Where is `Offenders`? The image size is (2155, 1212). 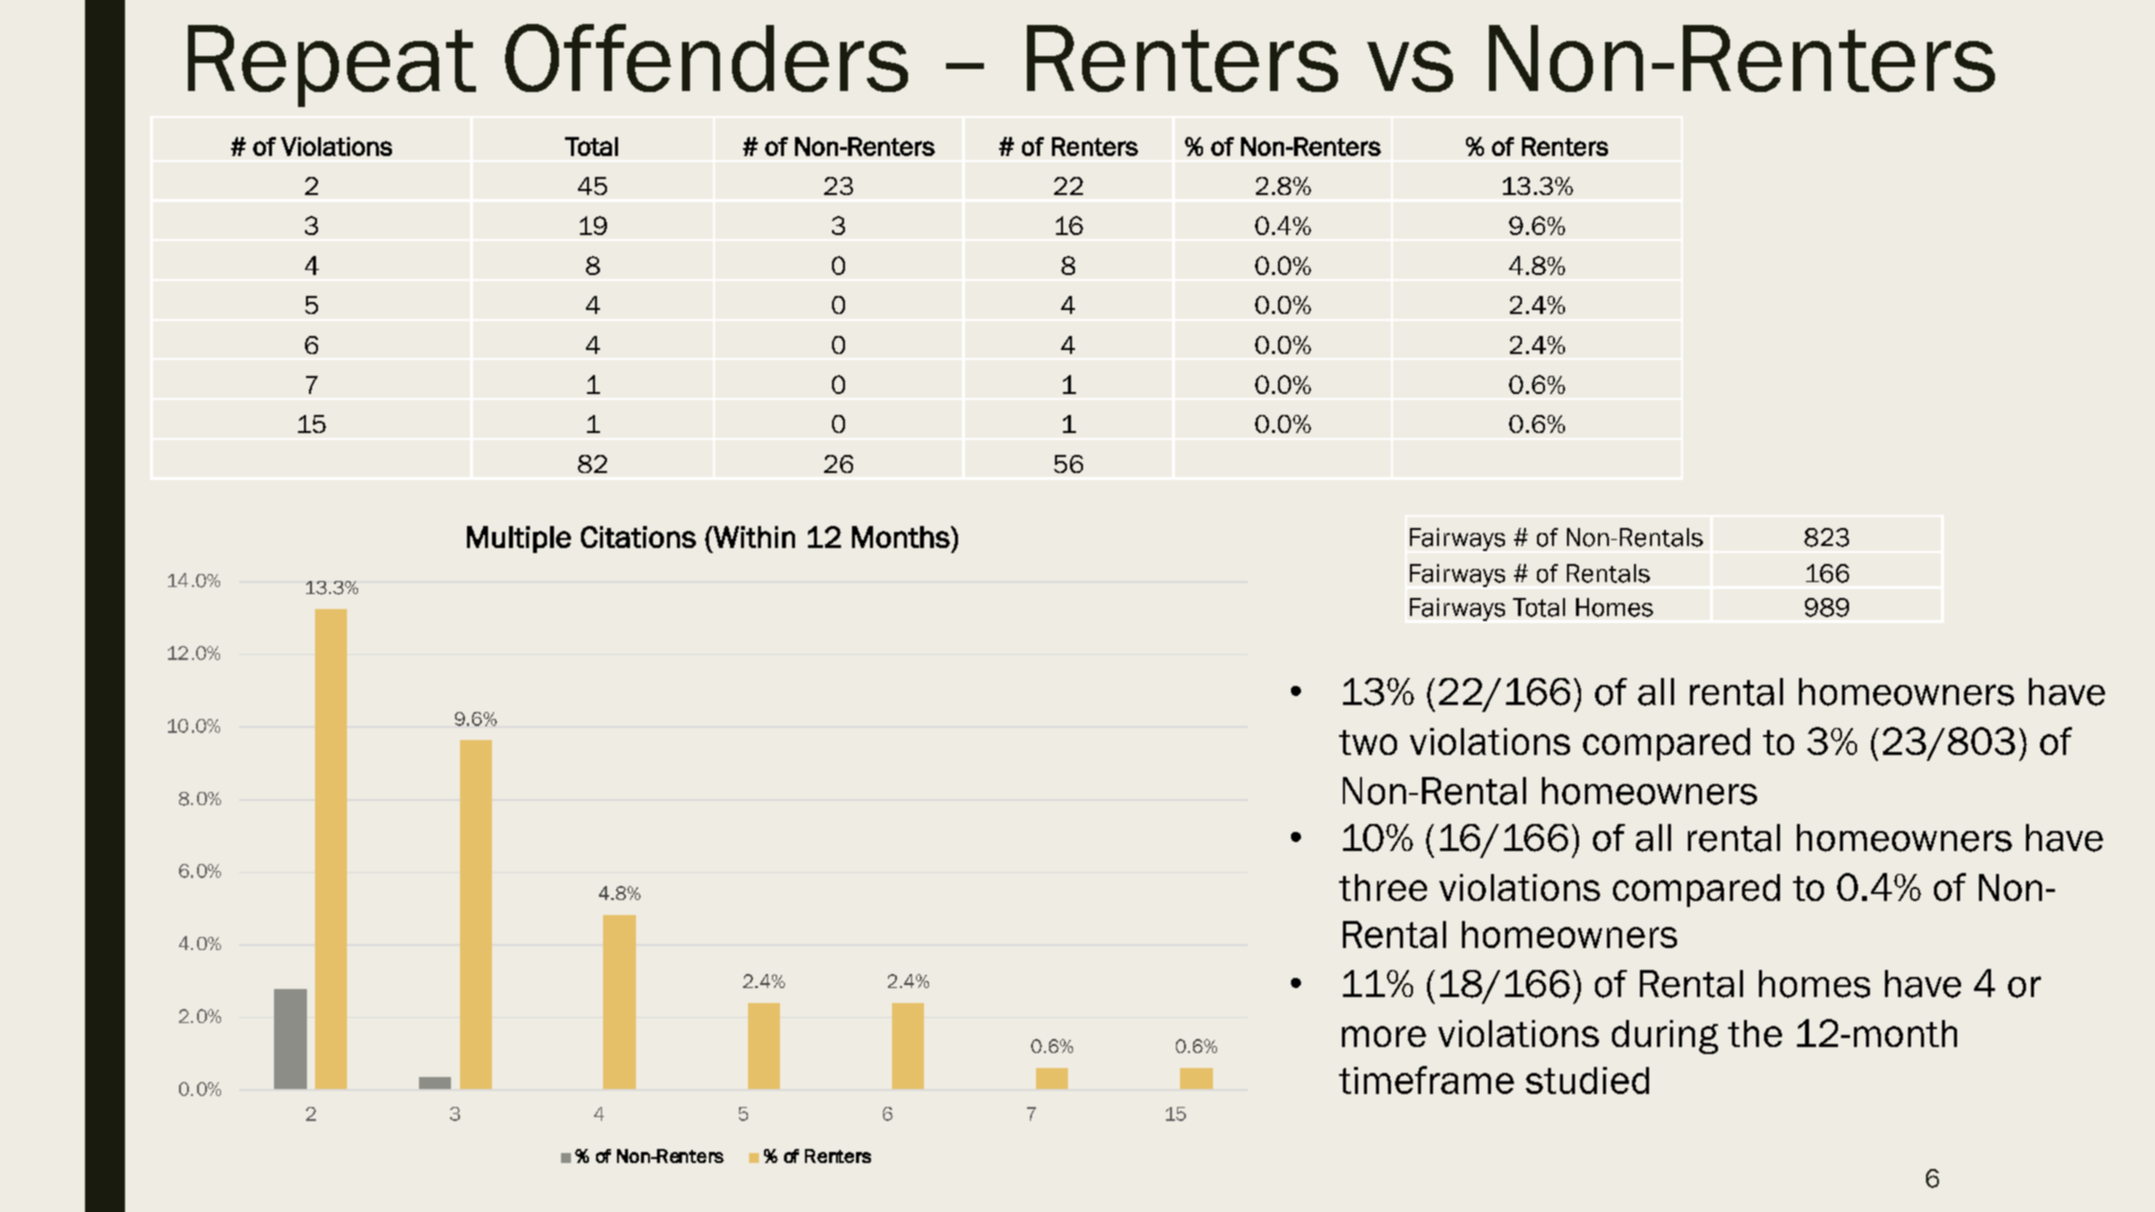
Offenders is located at coordinates (706, 58).
